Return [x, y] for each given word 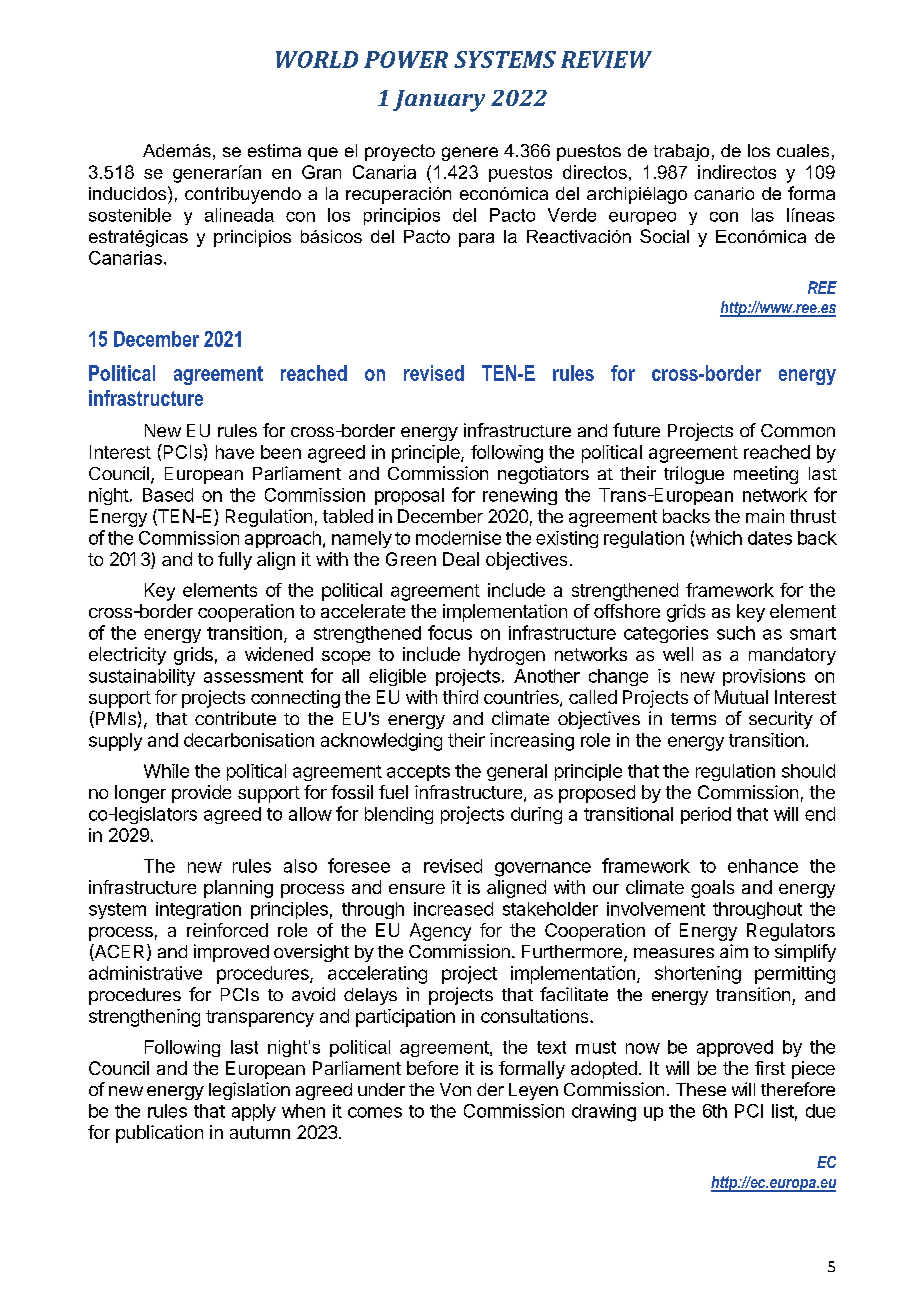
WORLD [317, 59]
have [235, 452]
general [517, 772]
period [706, 815]
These [701, 1089]
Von [455, 1089]
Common [798, 430]
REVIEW [606, 59]
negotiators [543, 475]
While [166, 771]
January [439, 101]
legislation [249, 1091]
